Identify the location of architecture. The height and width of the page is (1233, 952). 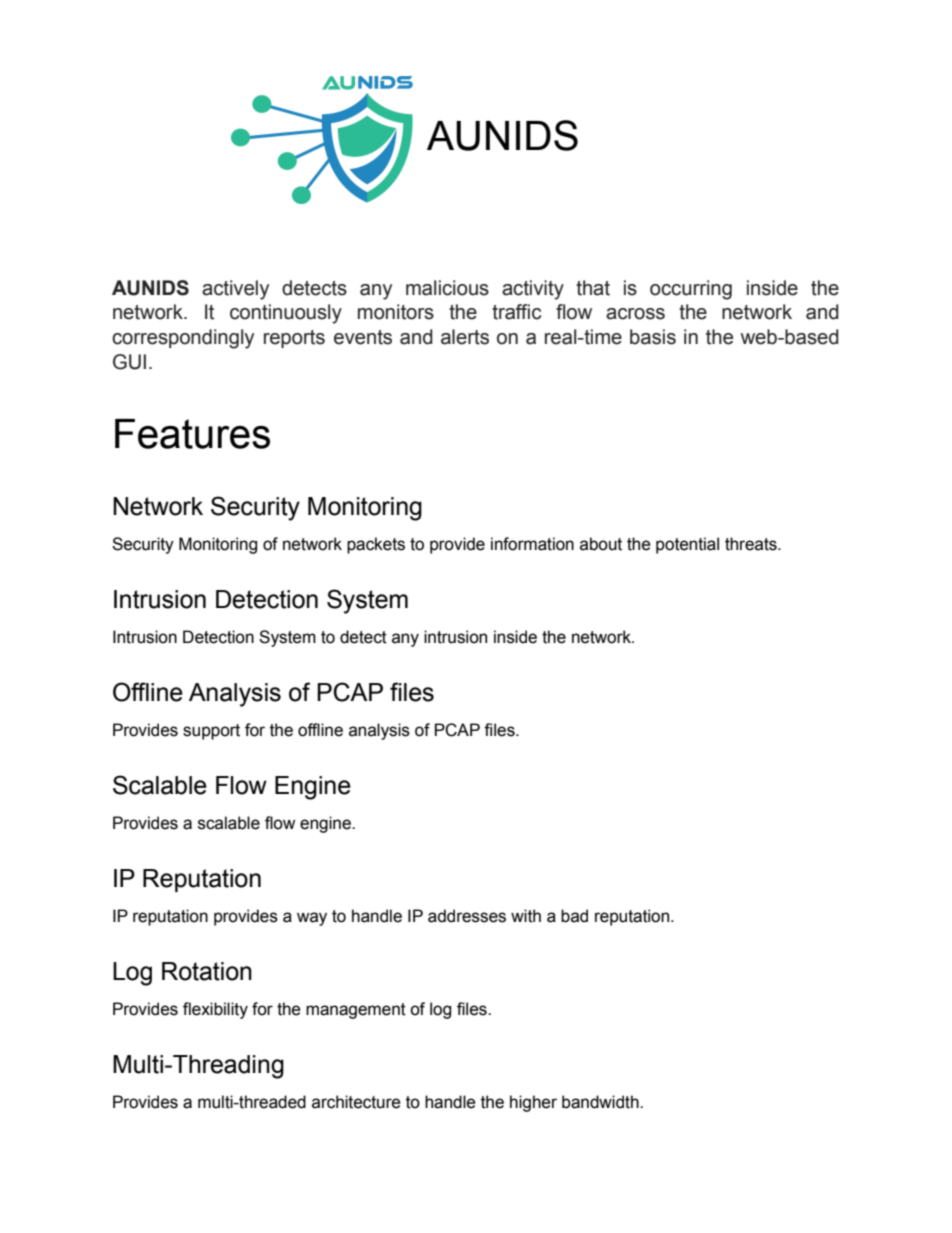
(356, 1102).
